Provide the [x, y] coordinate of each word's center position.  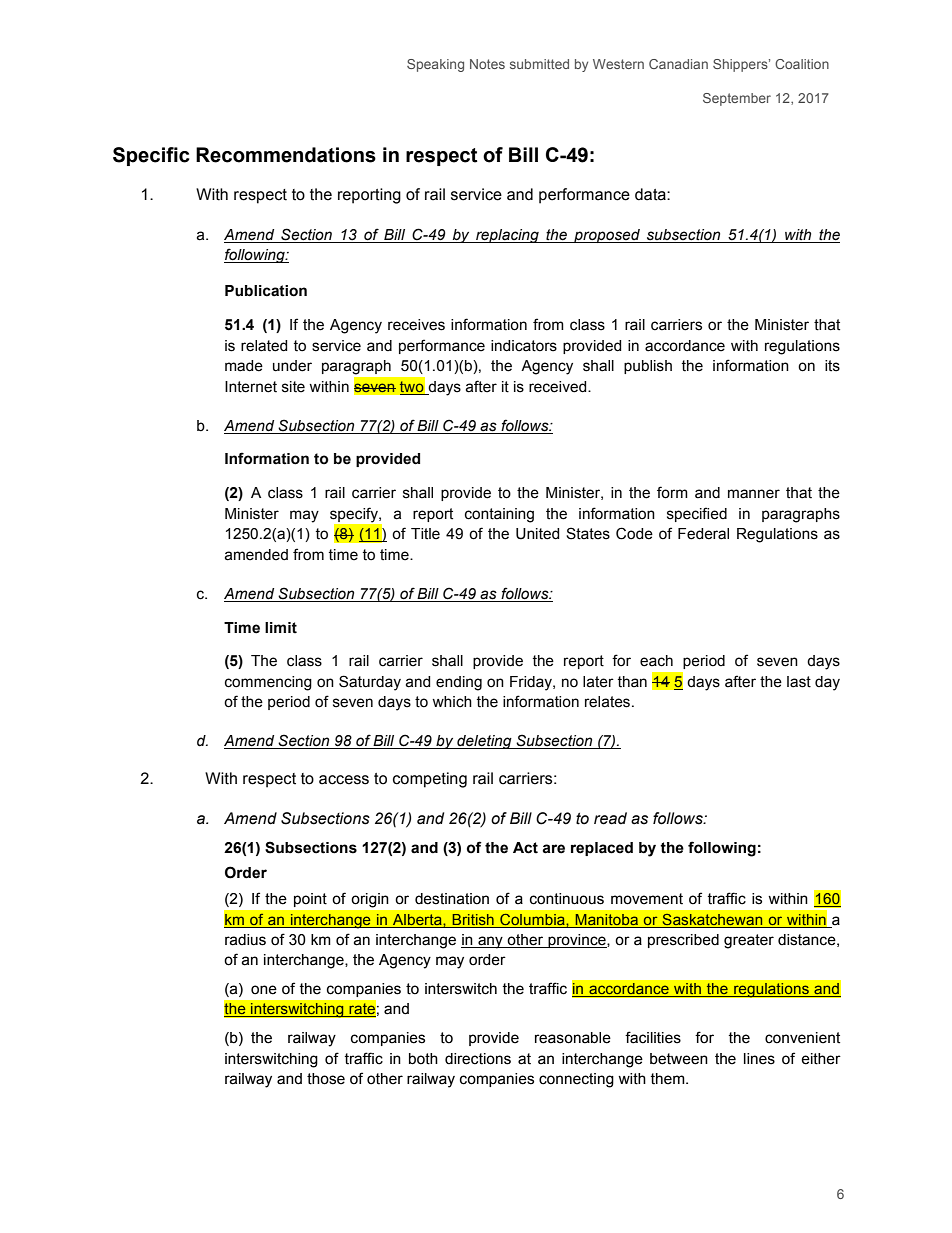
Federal [703, 534]
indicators [524, 346]
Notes [487, 64]
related [264, 346]
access [344, 780]
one [264, 990]
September [737, 99]
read [610, 818]
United [537, 534]
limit [281, 628]
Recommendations [286, 155]
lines [759, 1059]
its [832, 366]
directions [478, 1059]
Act [525, 848]
